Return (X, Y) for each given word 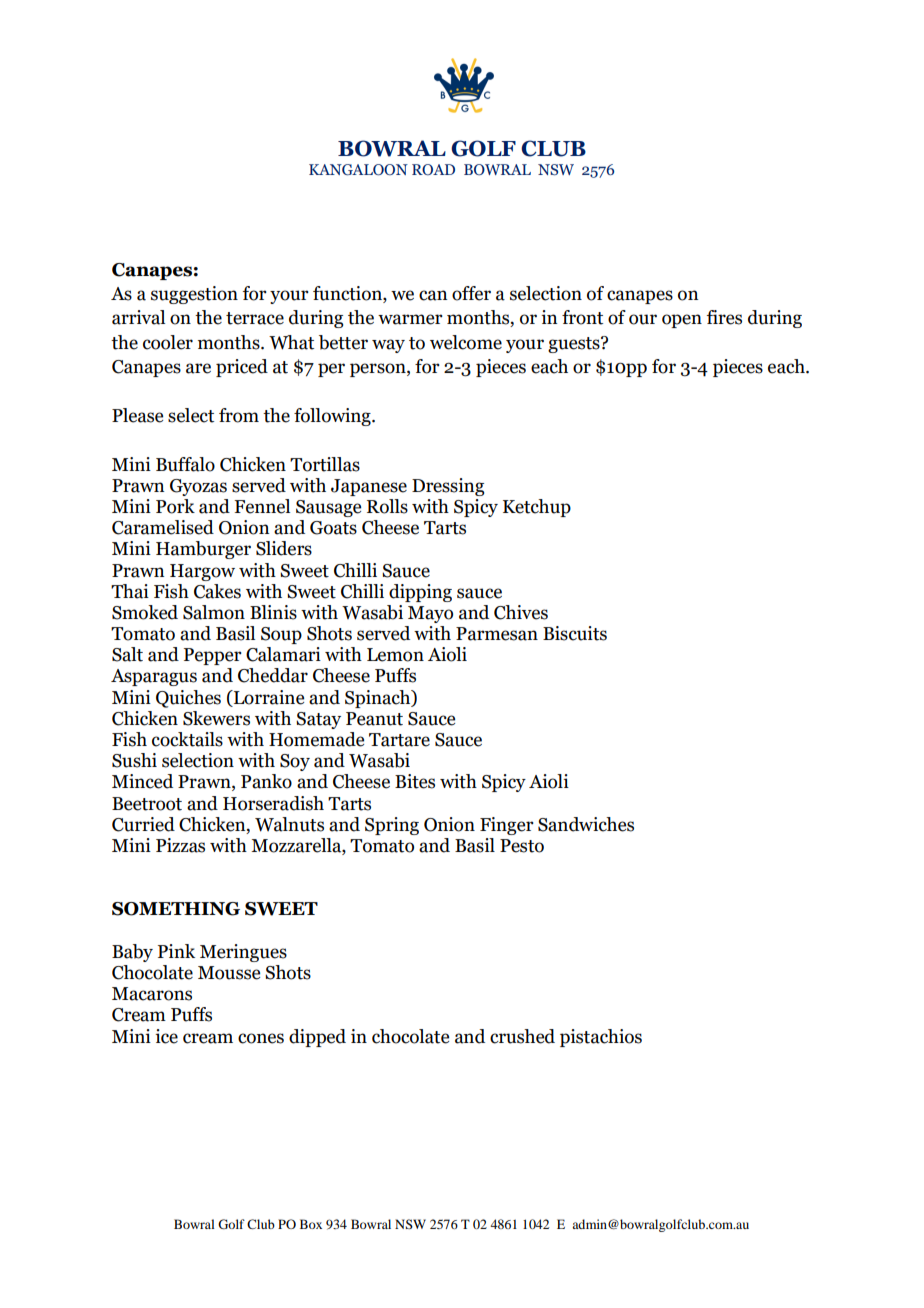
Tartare (399, 740)
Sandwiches (586, 824)
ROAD (433, 169)
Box (311, 1224)
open (682, 321)
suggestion (194, 295)
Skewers (216, 718)
